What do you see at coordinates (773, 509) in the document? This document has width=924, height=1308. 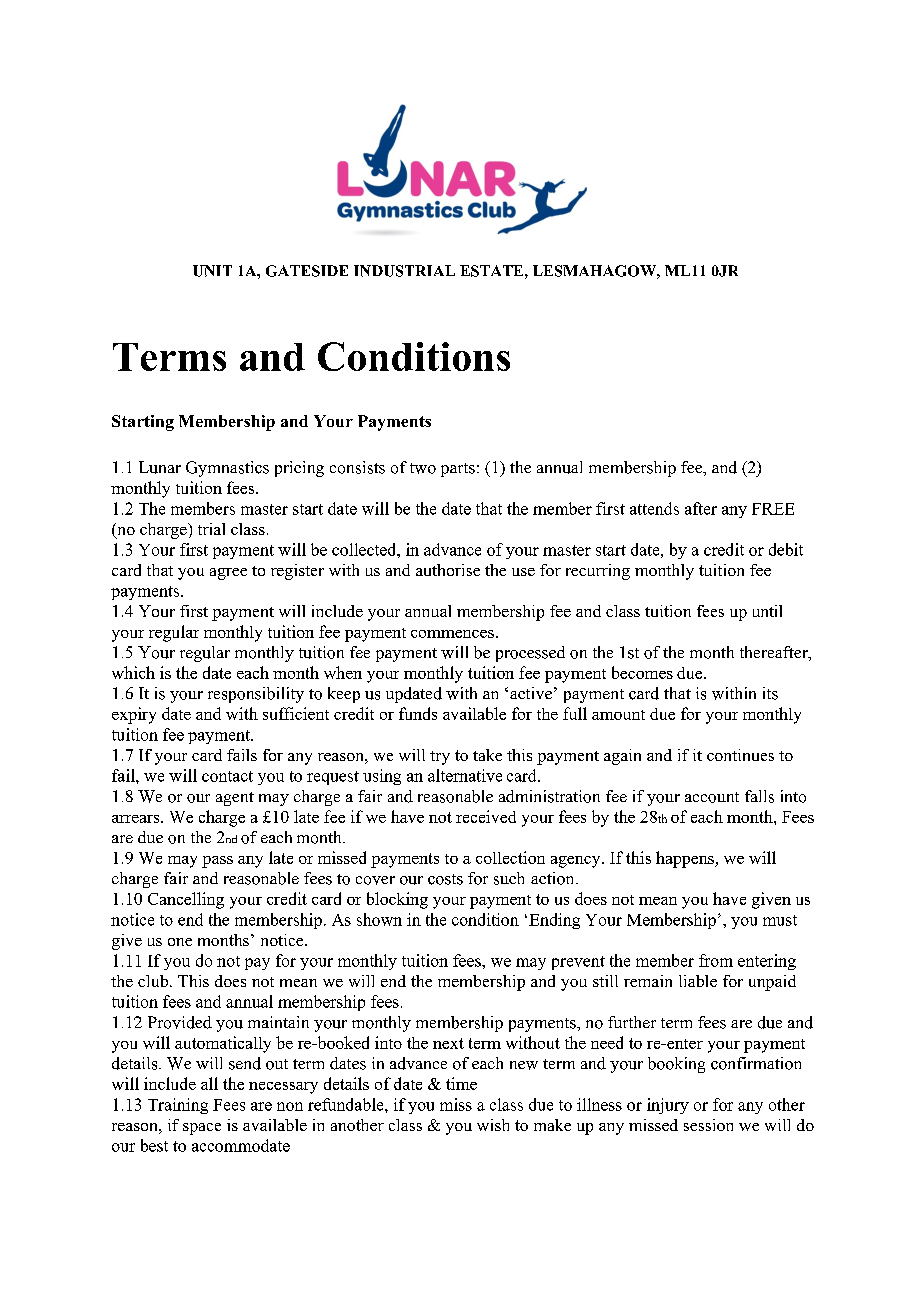 I see `FREE` at bounding box center [773, 509].
